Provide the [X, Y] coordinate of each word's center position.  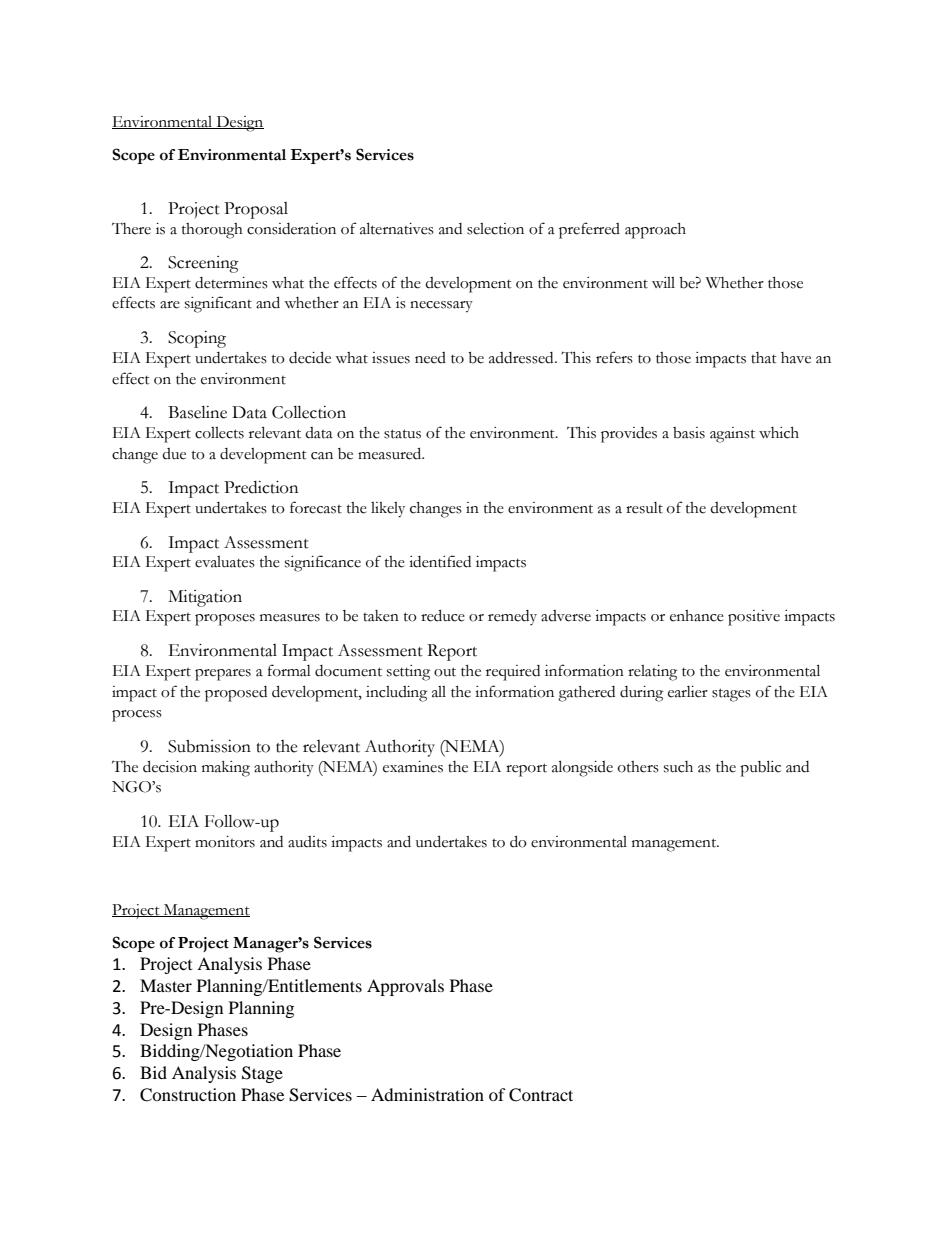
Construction [188, 1095]
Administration [427, 1094]
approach [655, 231]
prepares [223, 675]
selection [495, 229]
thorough [212, 231]
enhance [697, 616]
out [445, 672]
